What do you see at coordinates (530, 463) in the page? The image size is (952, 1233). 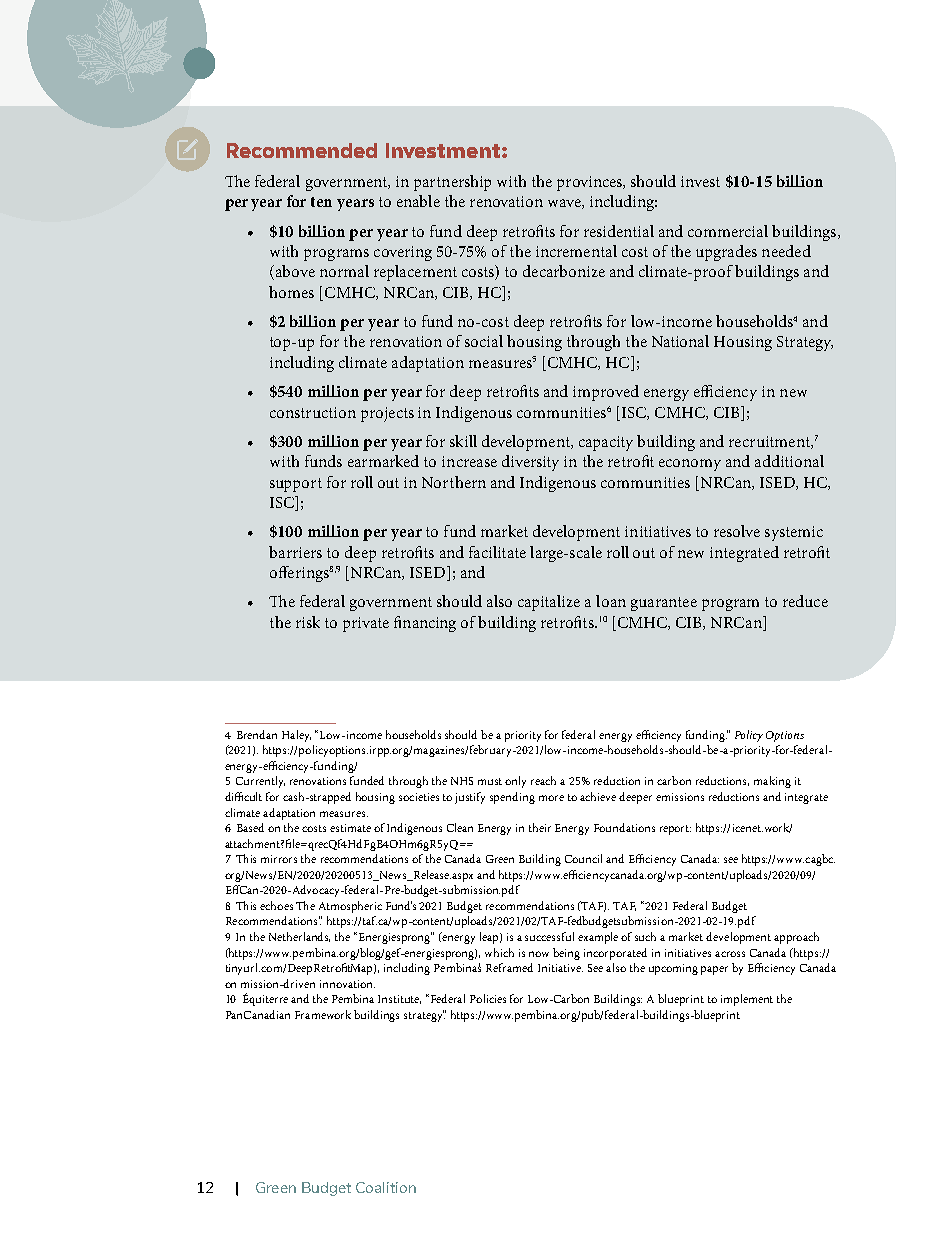 I see `diversity` at bounding box center [530, 463].
